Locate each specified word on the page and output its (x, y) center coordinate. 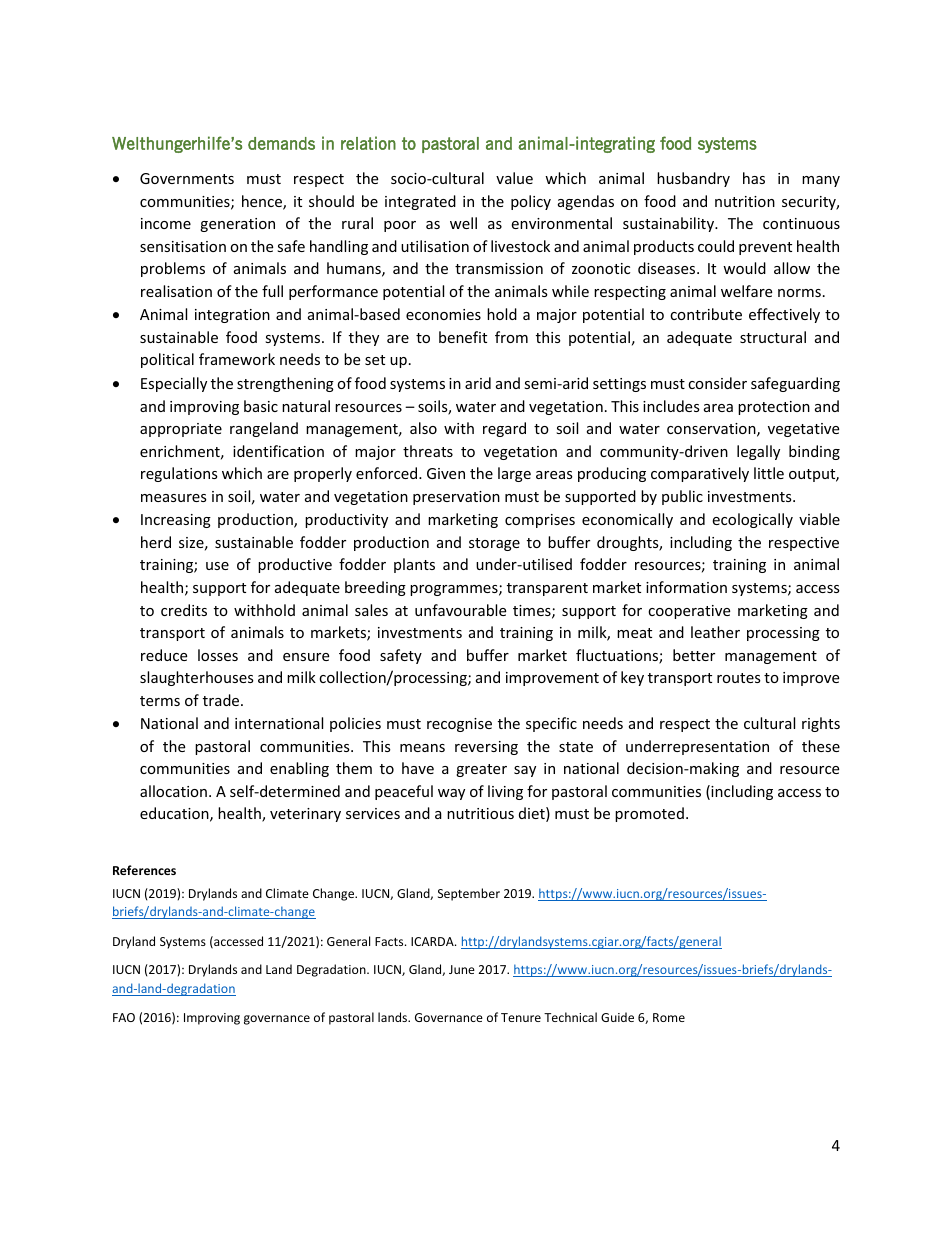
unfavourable (460, 610)
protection (774, 408)
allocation (173, 791)
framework (237, 359)
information (686, 587)
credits (184, 610)
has (754, 178)
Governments (187, 178)
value (514, 178)
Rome (669, 1017)
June (462, 969)
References (144, 870)
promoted (649, 814)
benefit (463, 337)
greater (481, 770)
